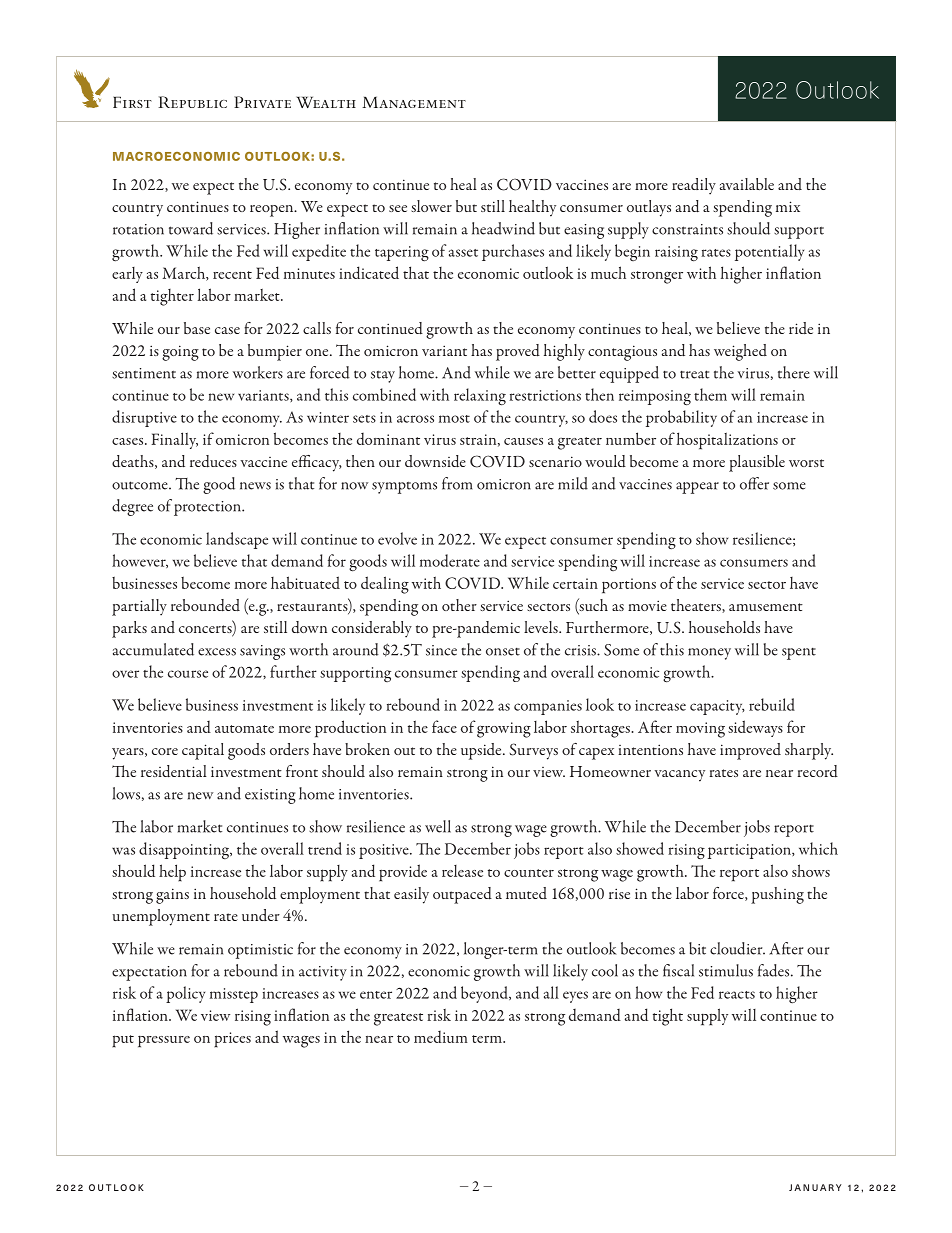  What do you see at coordinates (750, 851) in the document?
I see `participation` at bounding box center [750, 851].
